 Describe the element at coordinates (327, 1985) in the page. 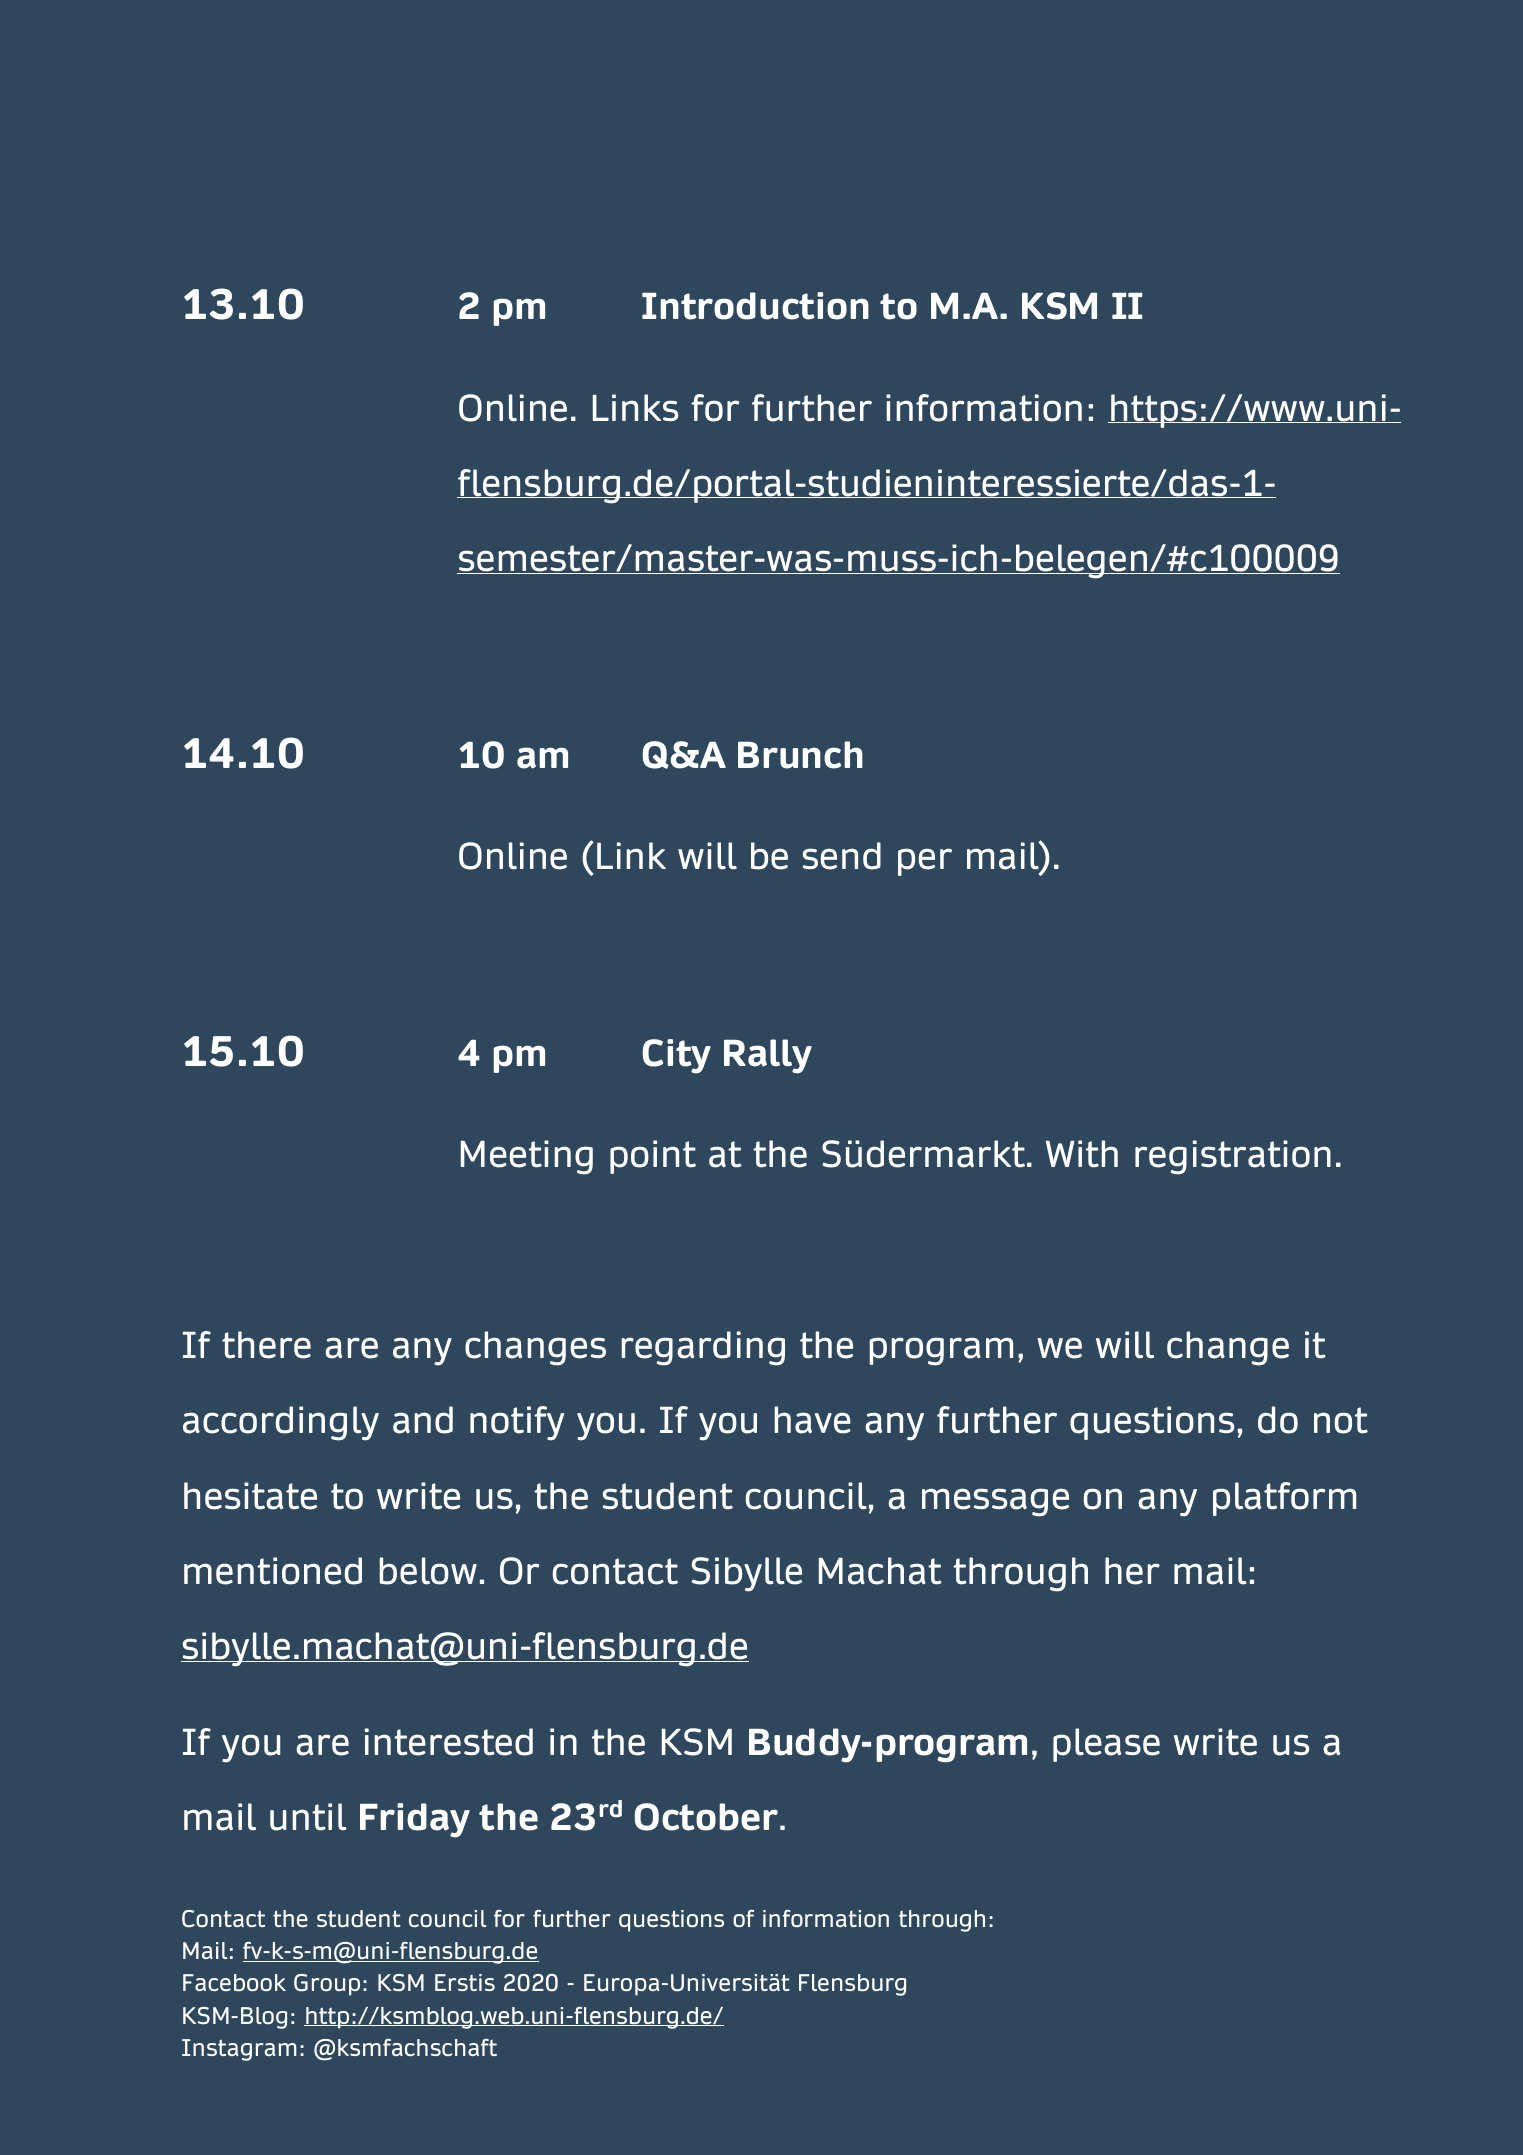

I see `Group` at that location.
